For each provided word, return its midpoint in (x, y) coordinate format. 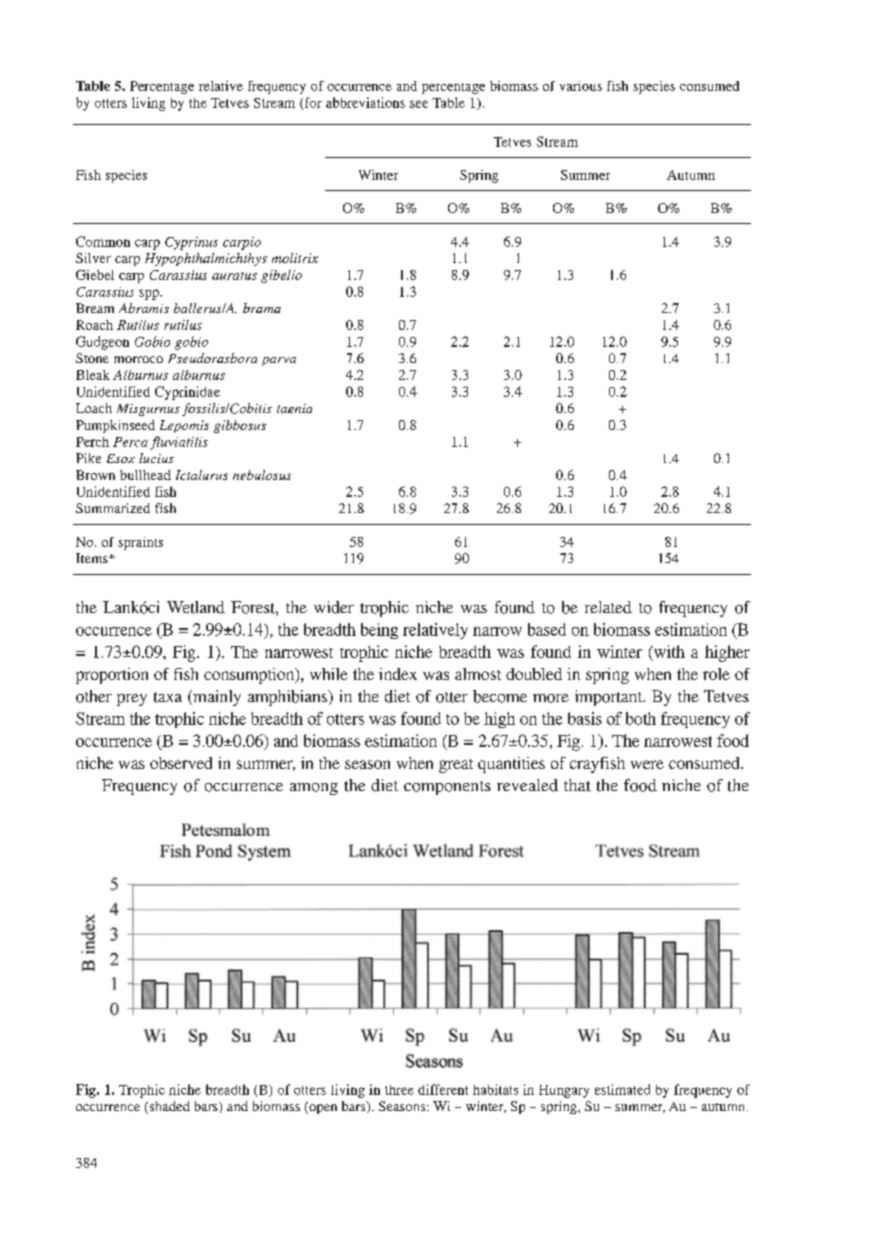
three (399, 1090)
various (581, 86)
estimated (622, 1089)
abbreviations (365, 102)
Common (103, 241)
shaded (168, 1107)
